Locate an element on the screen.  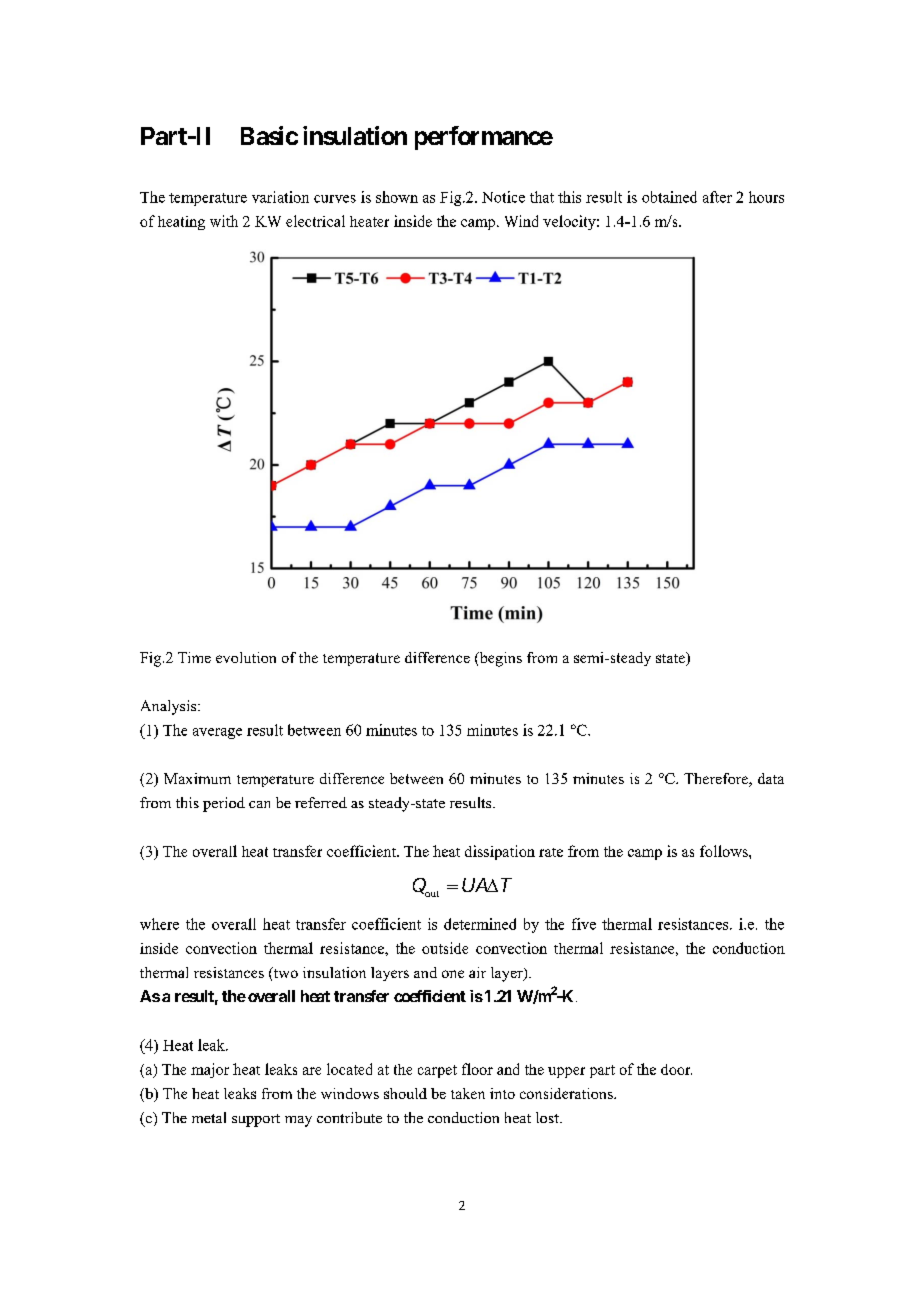
major is located at coordinates (210, 1070).
